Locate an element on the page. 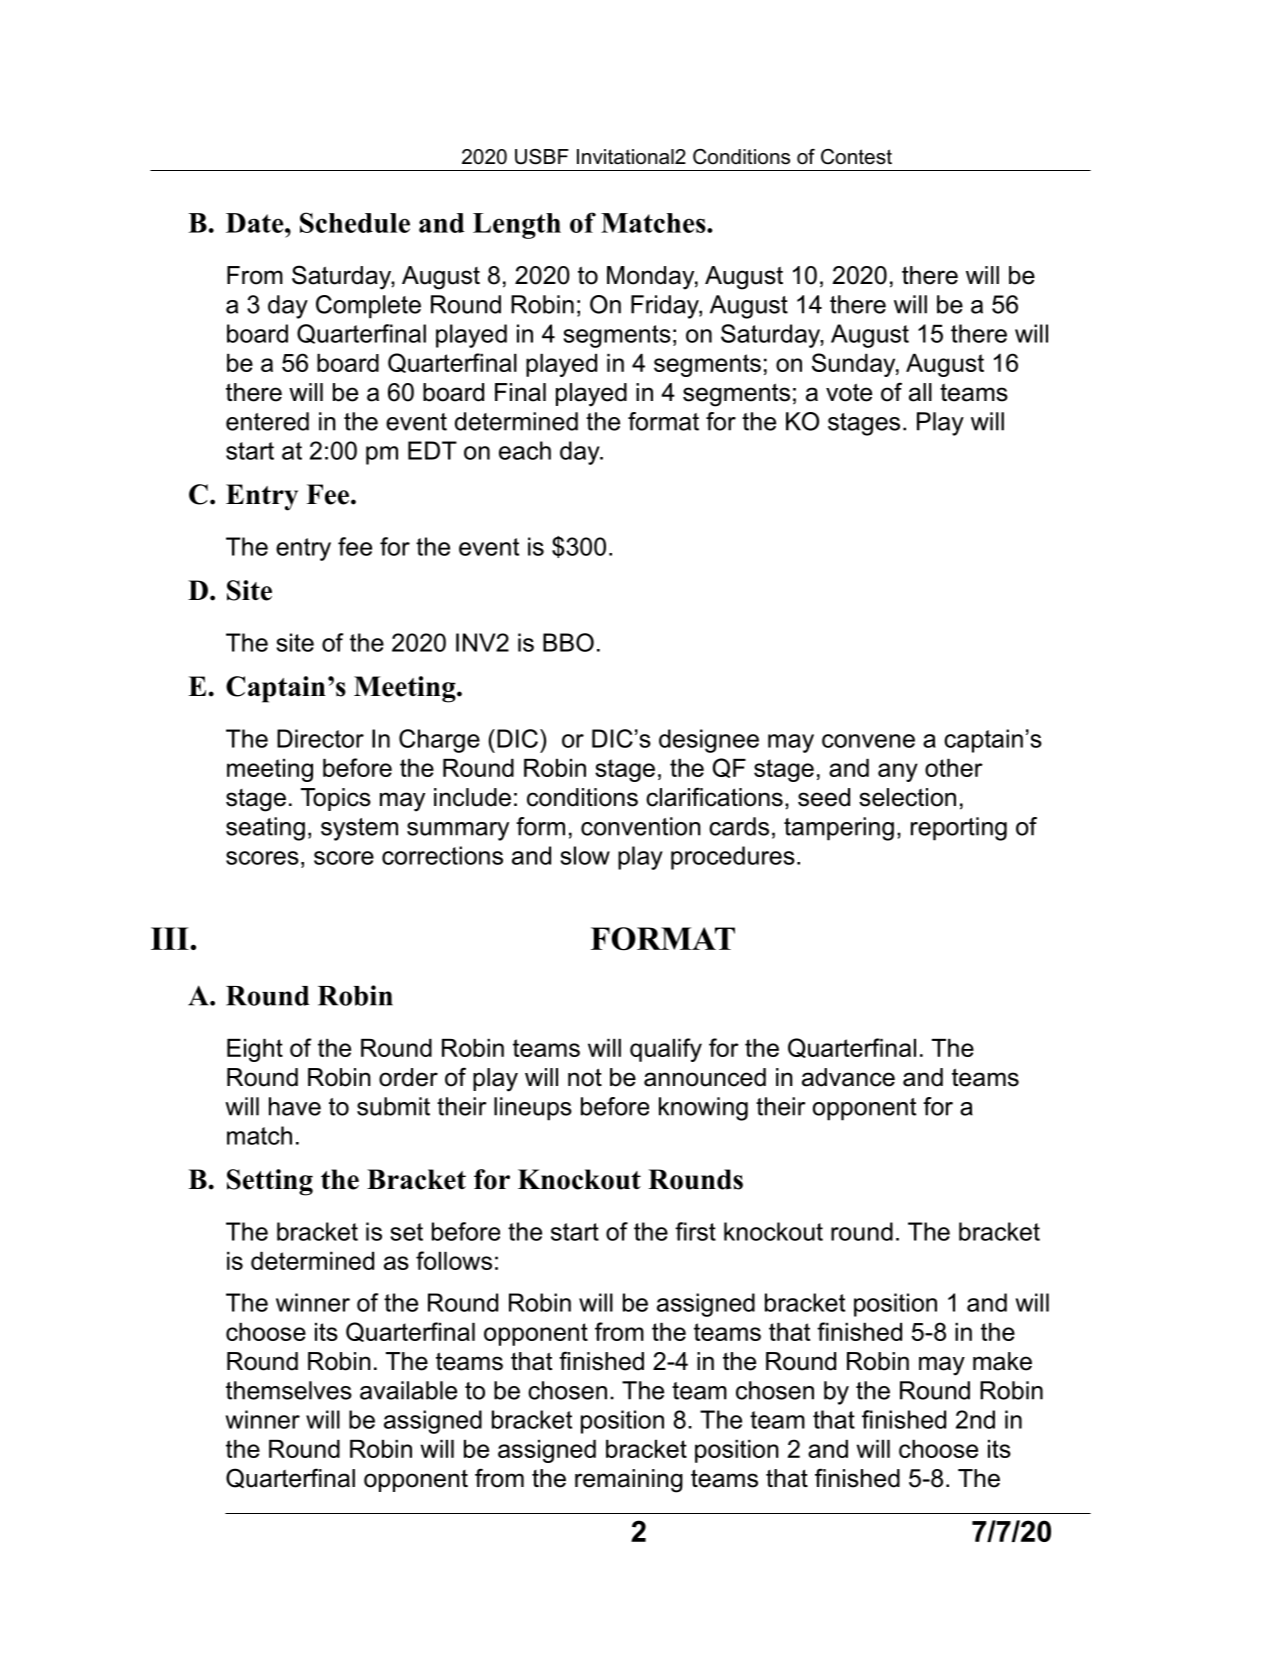 The width and height of the page is (1278, 1654). Contest is located at coordinates (856, 157).
